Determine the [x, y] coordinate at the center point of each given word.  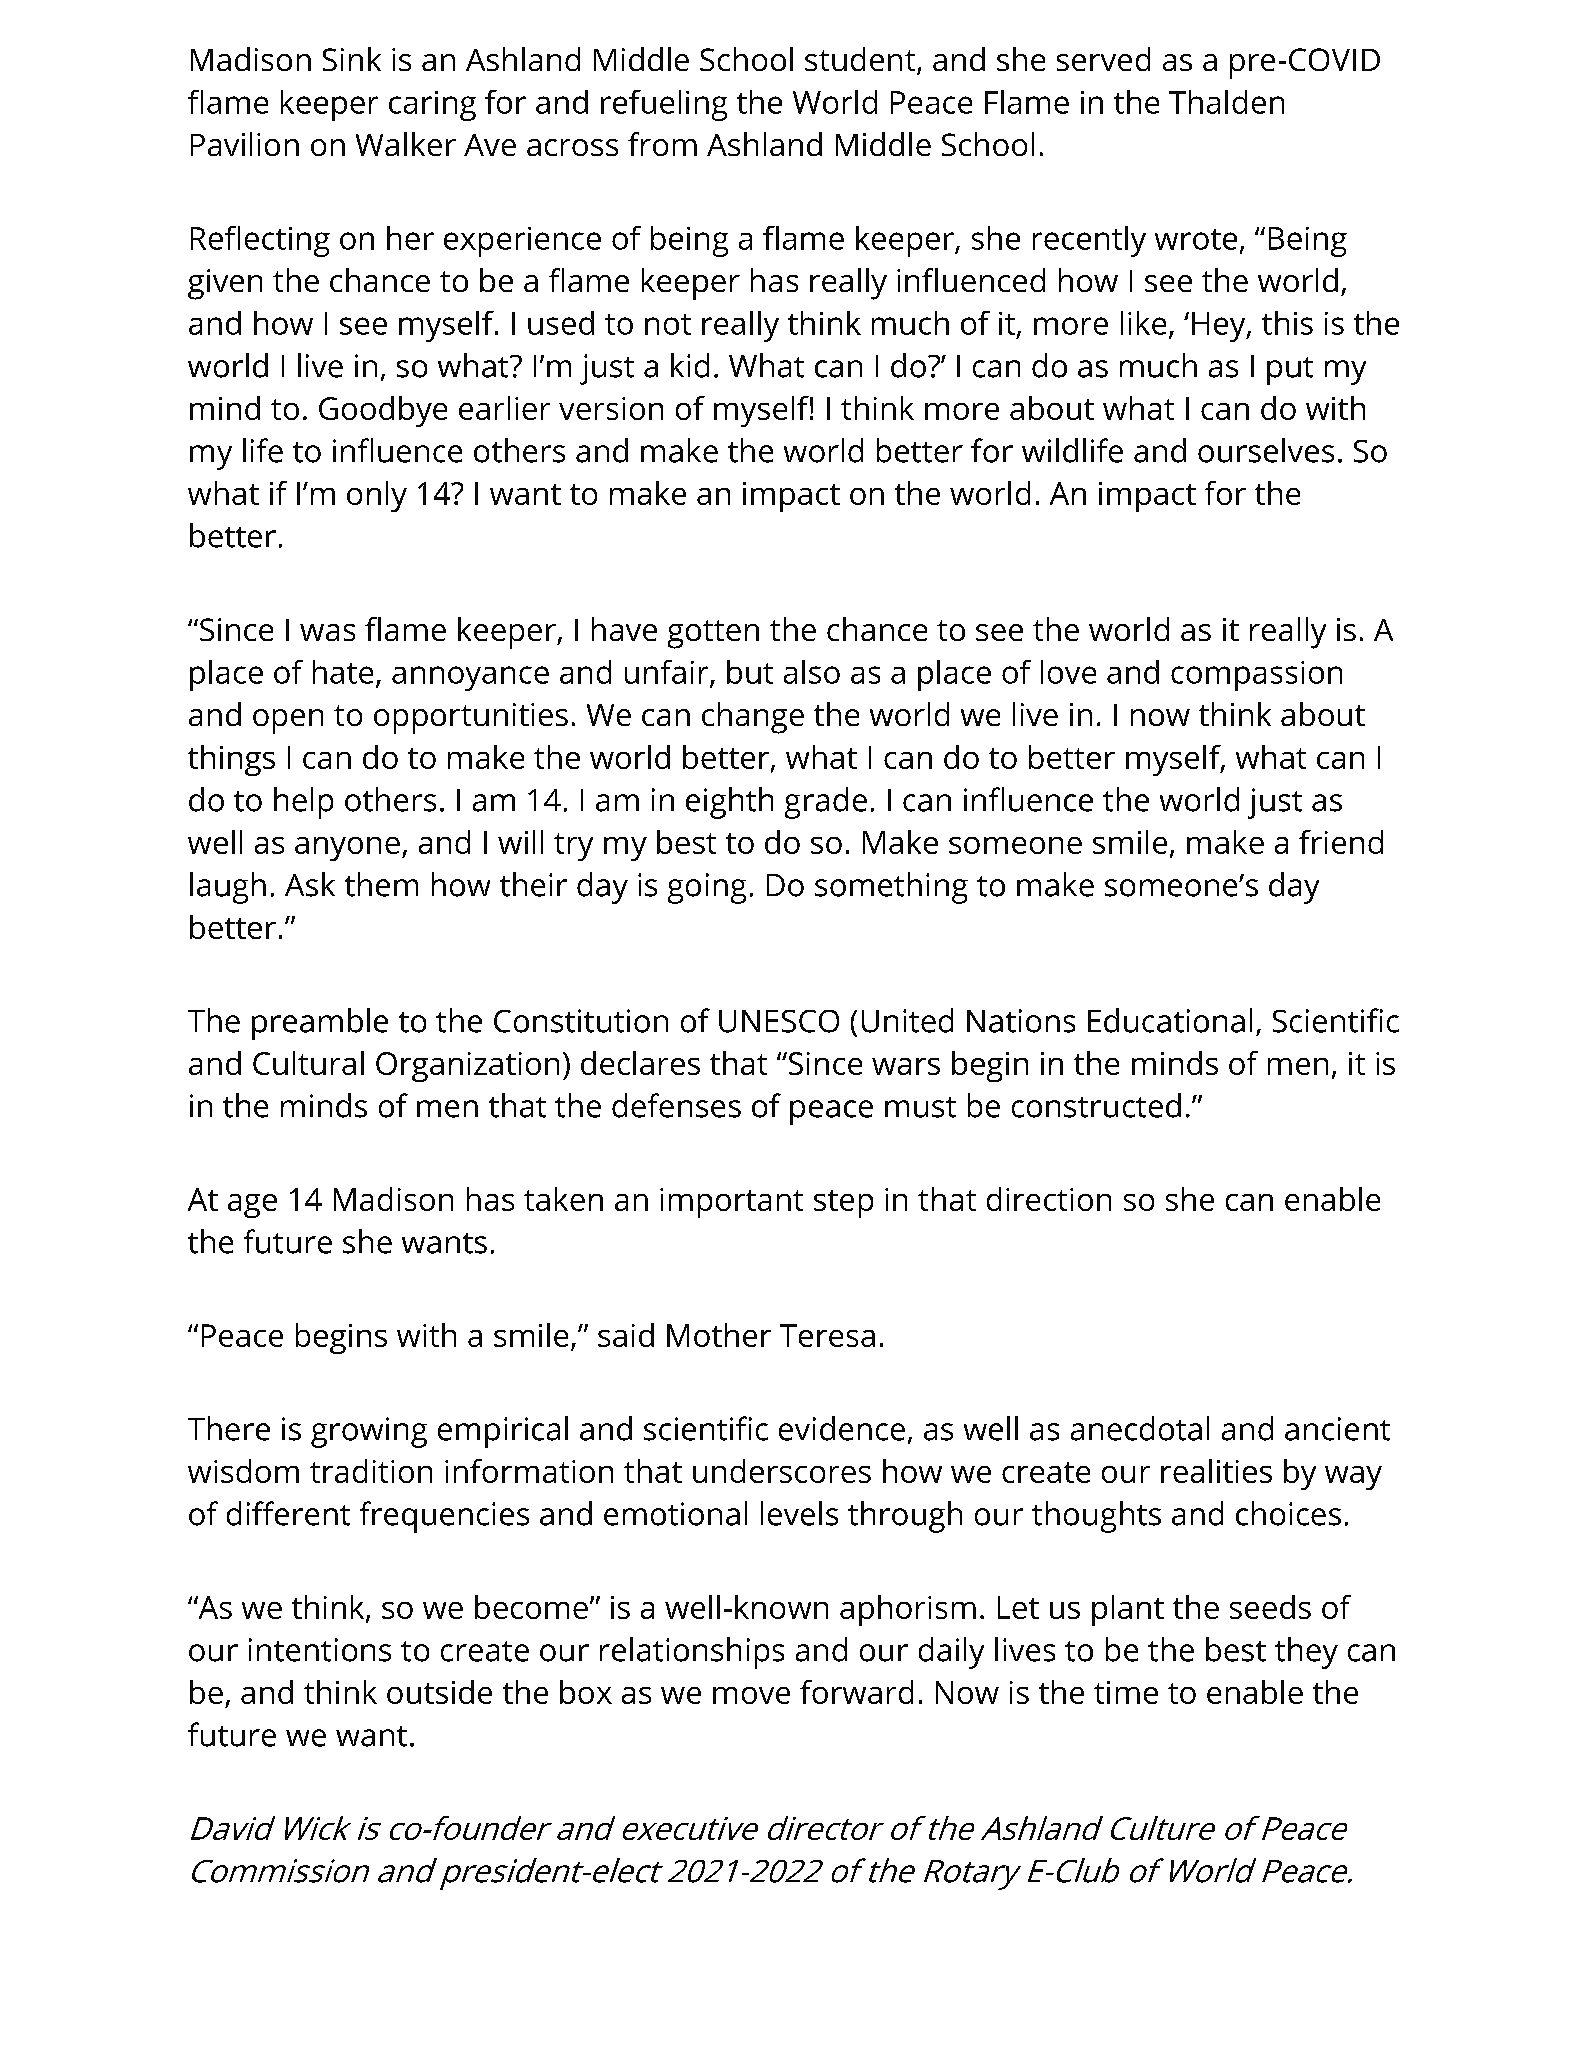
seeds [1270, 1607]
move [751, 1695]
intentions [320, 1650]
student [861, 60]
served [1103, 59]
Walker [406, 144]
